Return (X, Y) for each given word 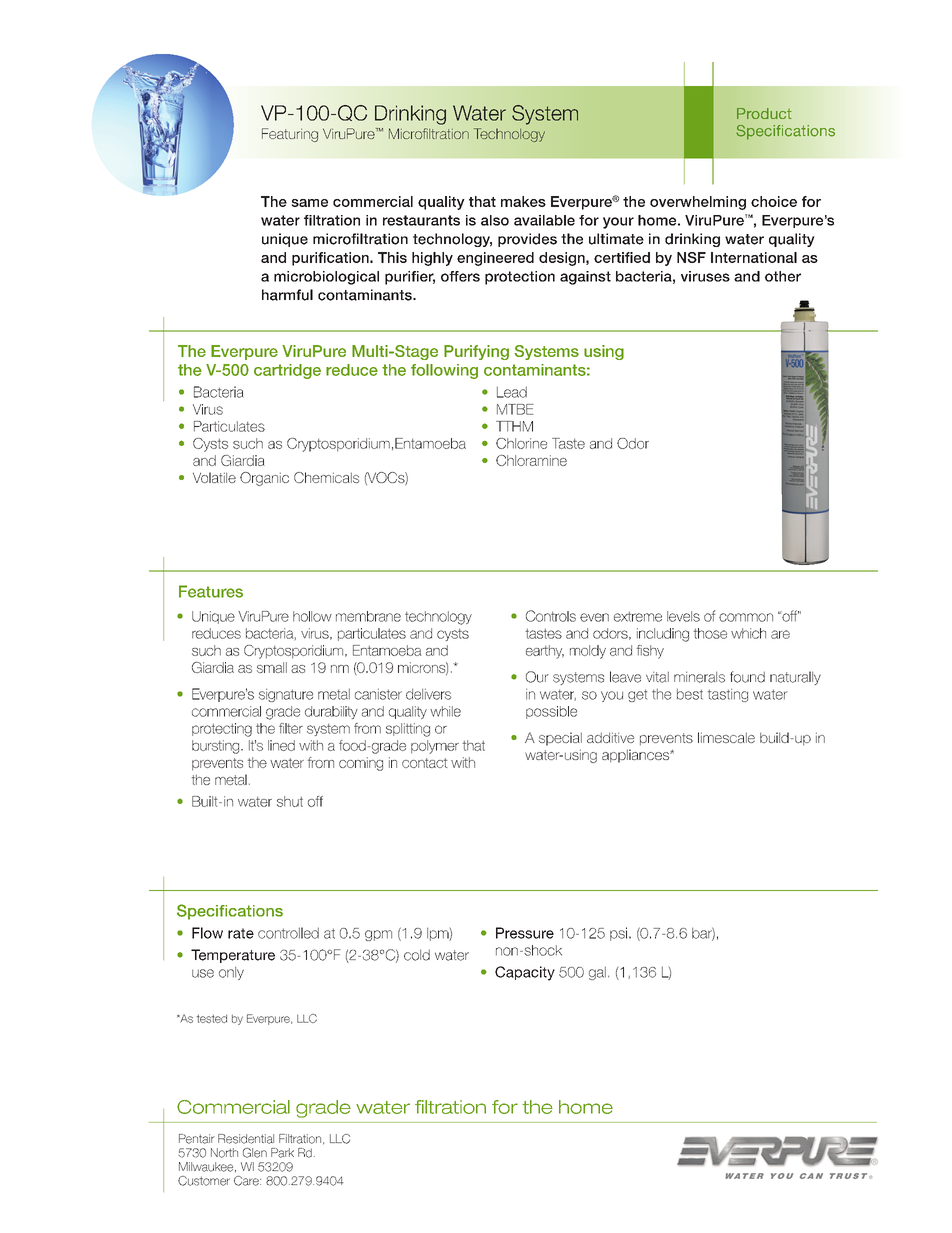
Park (282, 1153)
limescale (726, 737)
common (746, 617)
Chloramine (531, 460)
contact (425, 763)
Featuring (290, 135)
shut (290, 801)
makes (523, 201)
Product (764, 113)
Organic (264, 479)
